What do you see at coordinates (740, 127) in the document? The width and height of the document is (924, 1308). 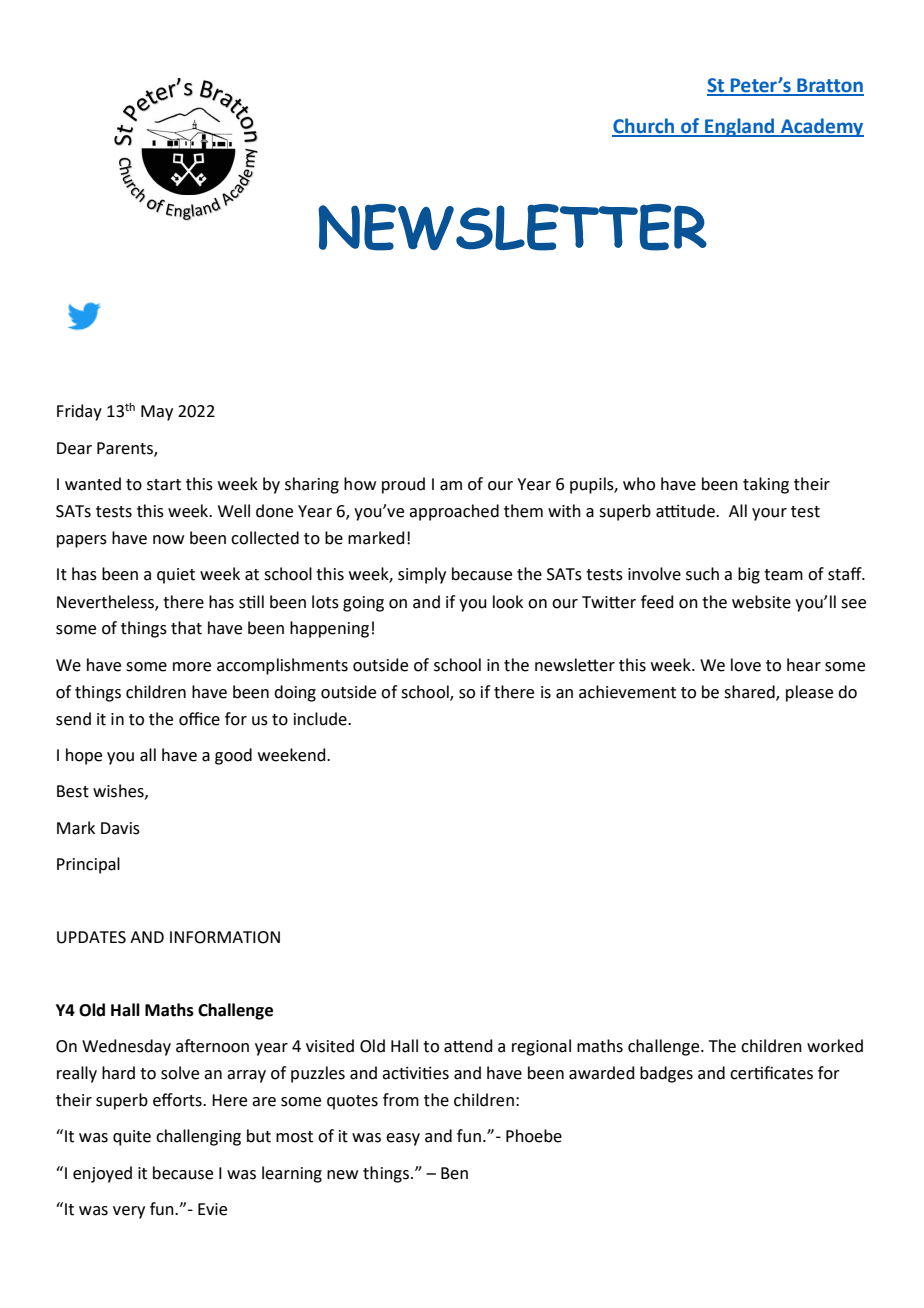 I see `England` at bounding box center [740, 127].
